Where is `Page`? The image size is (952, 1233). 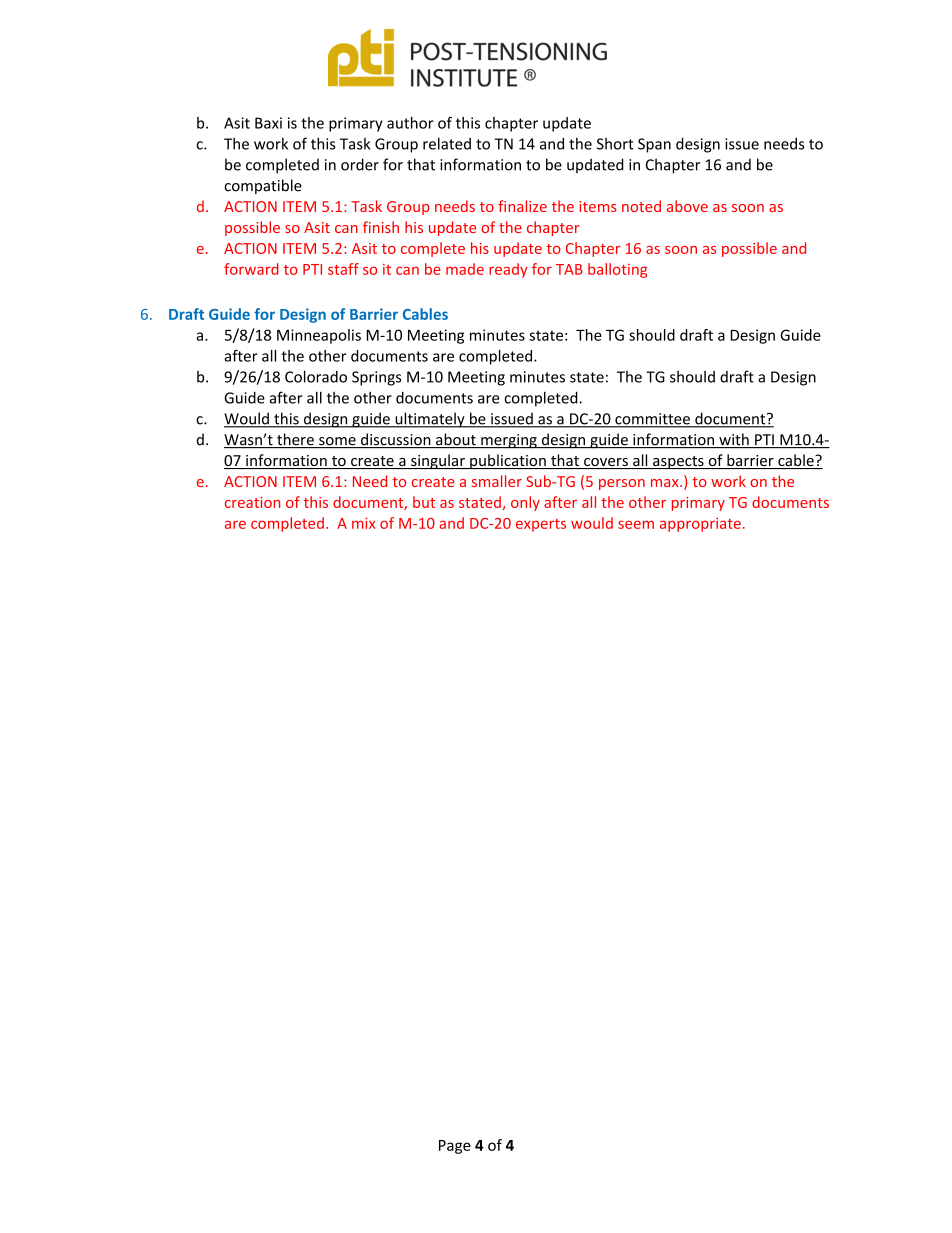
Page is located at coordinates (455, 1147).
